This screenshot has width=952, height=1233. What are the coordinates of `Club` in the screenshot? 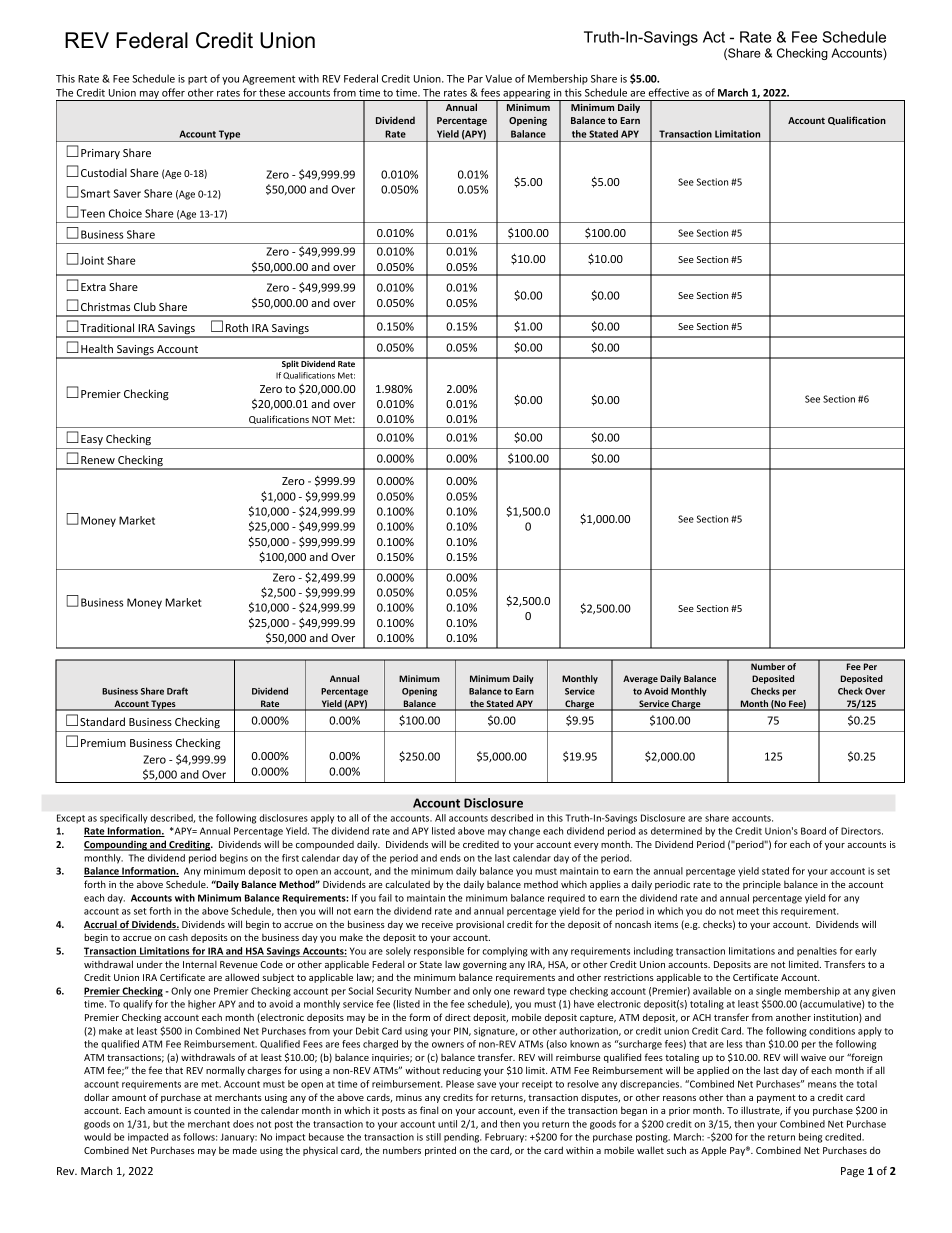 It's located at (145, 306).
